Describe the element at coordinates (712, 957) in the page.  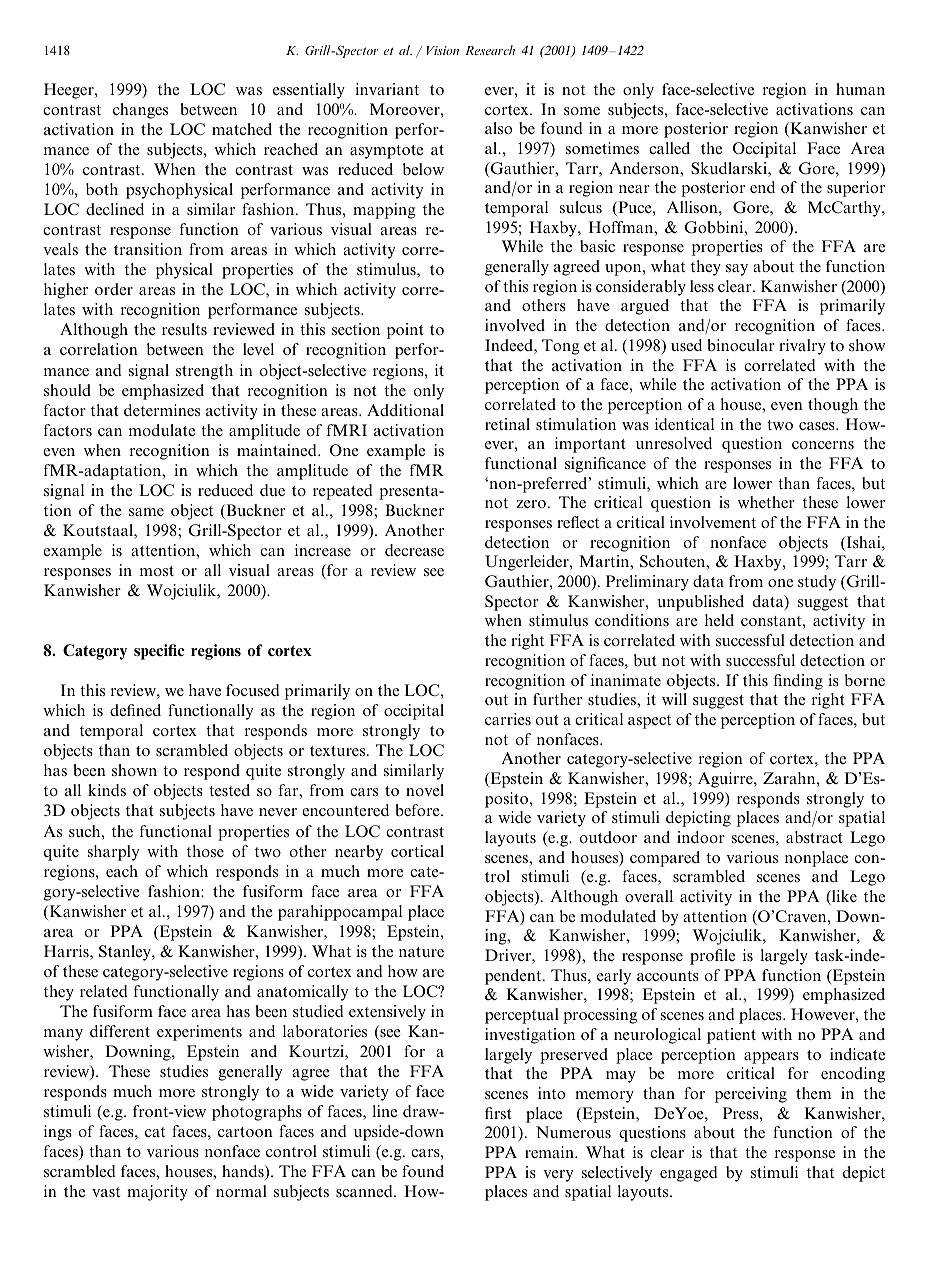
I see `profile` at that location.
